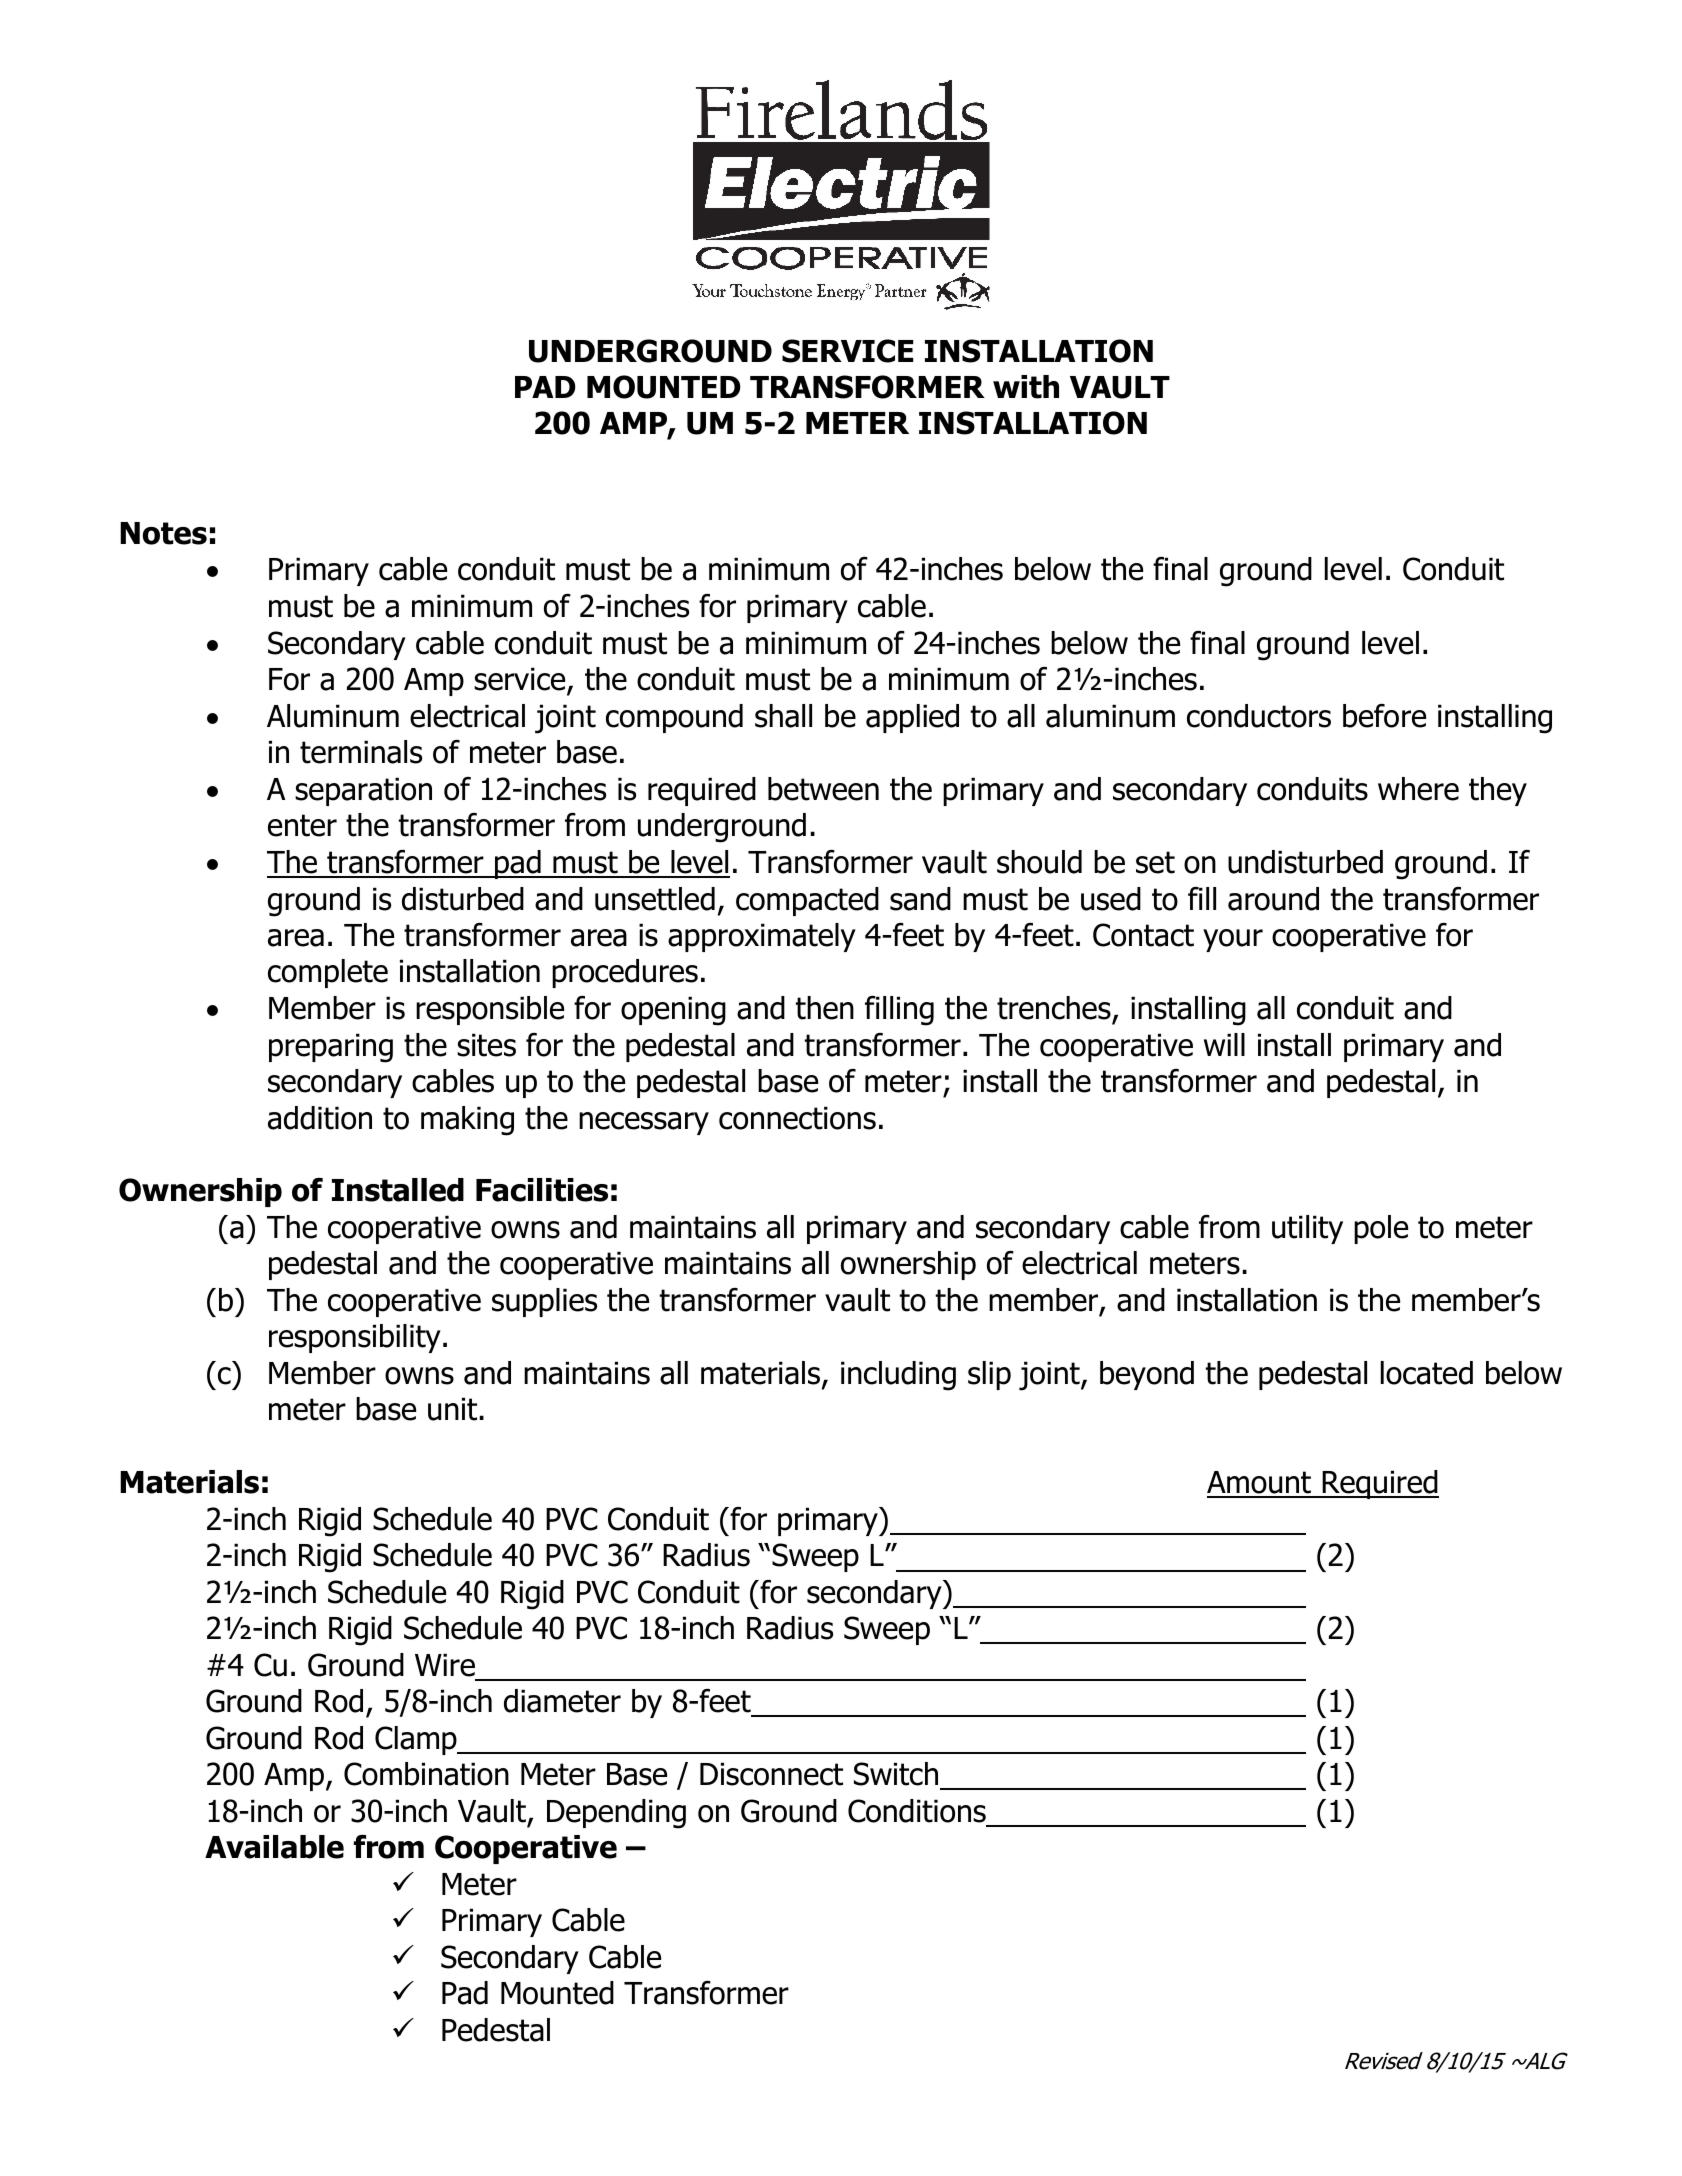  What do you see at coordinates (361, 752) in the screenshot?
I see `terminals` at bounding box center [361, 752].
